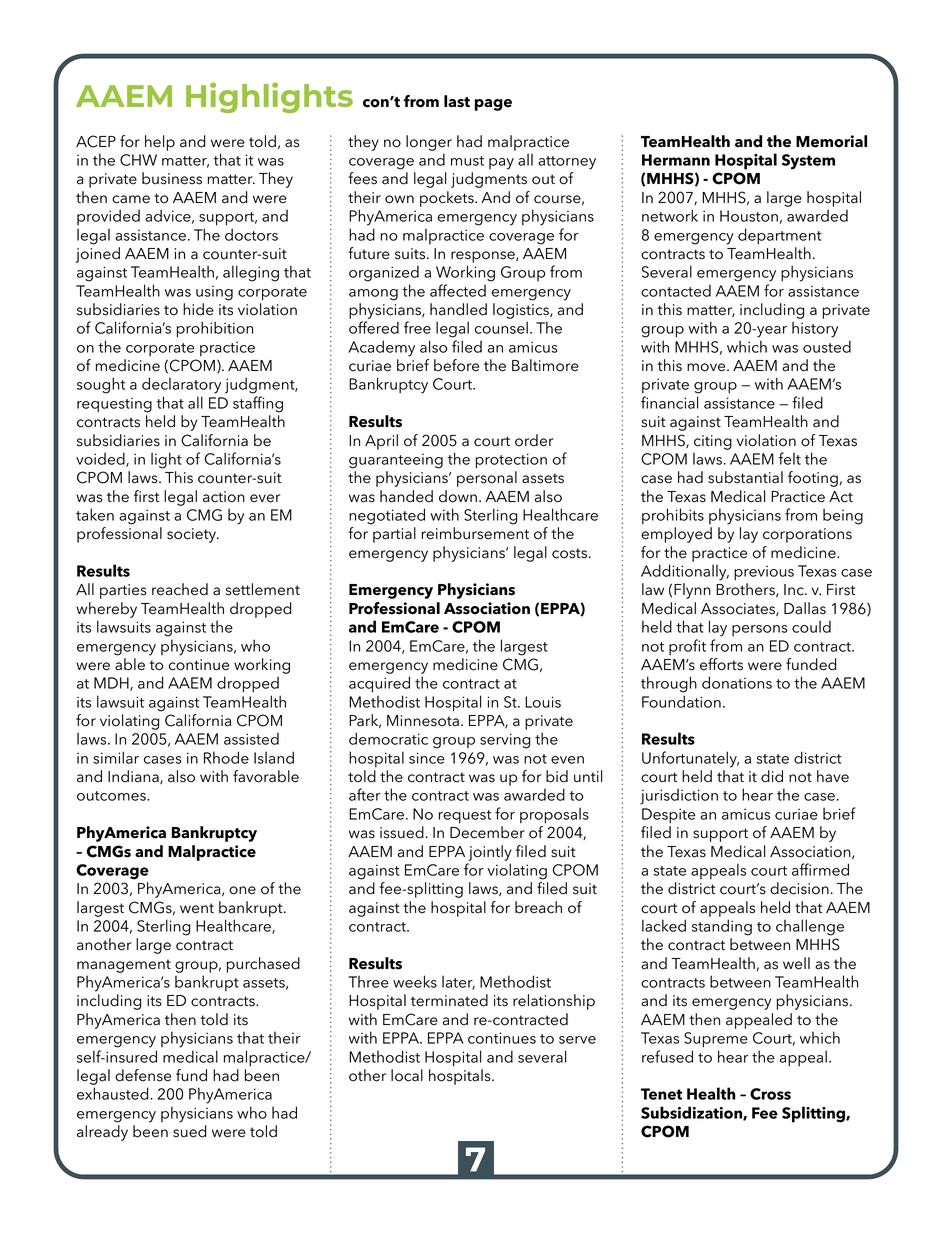 The width and height of the image is (952, 1233). What do you see at coordinates (475, 533) in the image?
I see `reimbursement` at bounding box center [475, 533].
